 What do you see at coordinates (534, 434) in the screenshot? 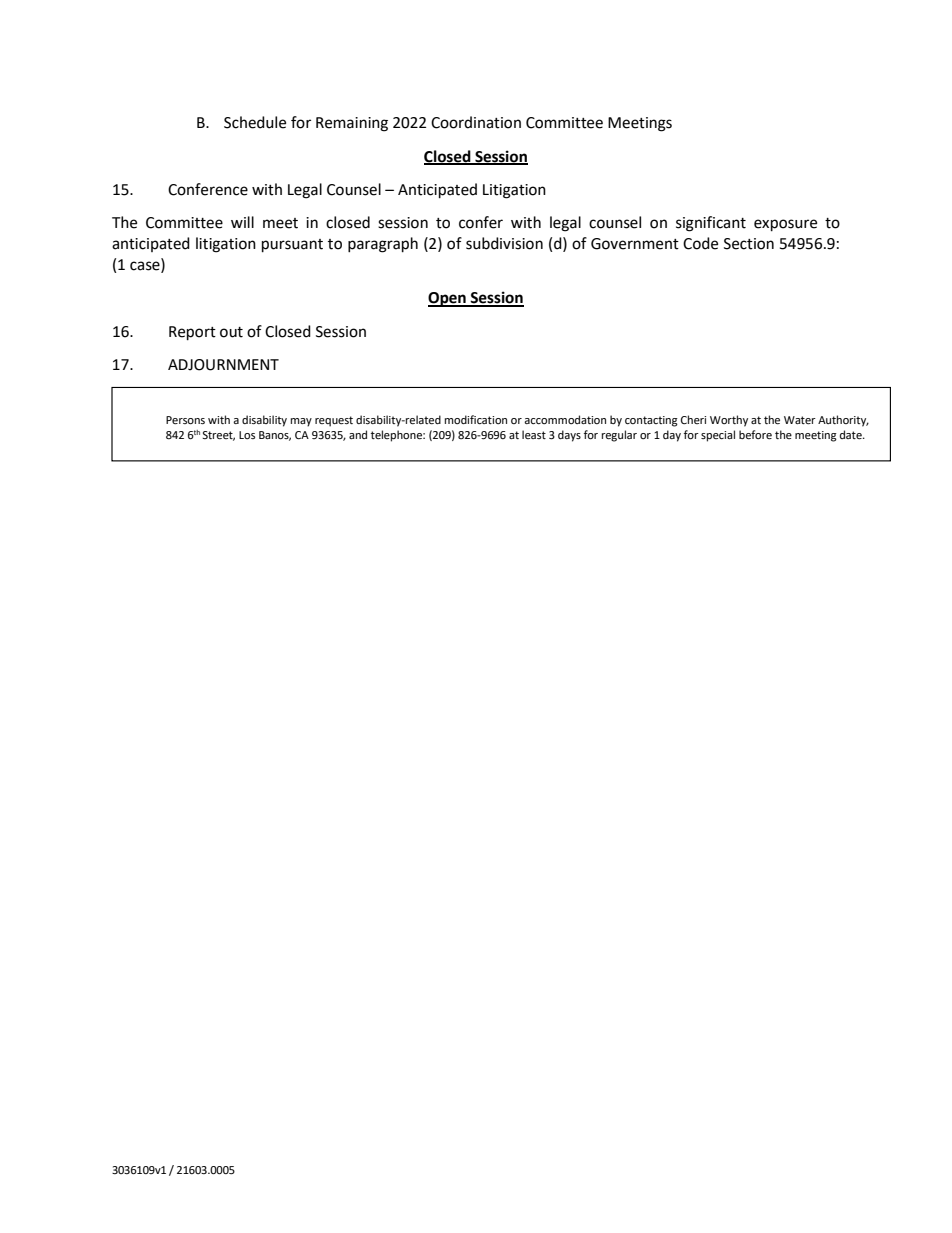
I see `least` at bounding box center [534, 434].
